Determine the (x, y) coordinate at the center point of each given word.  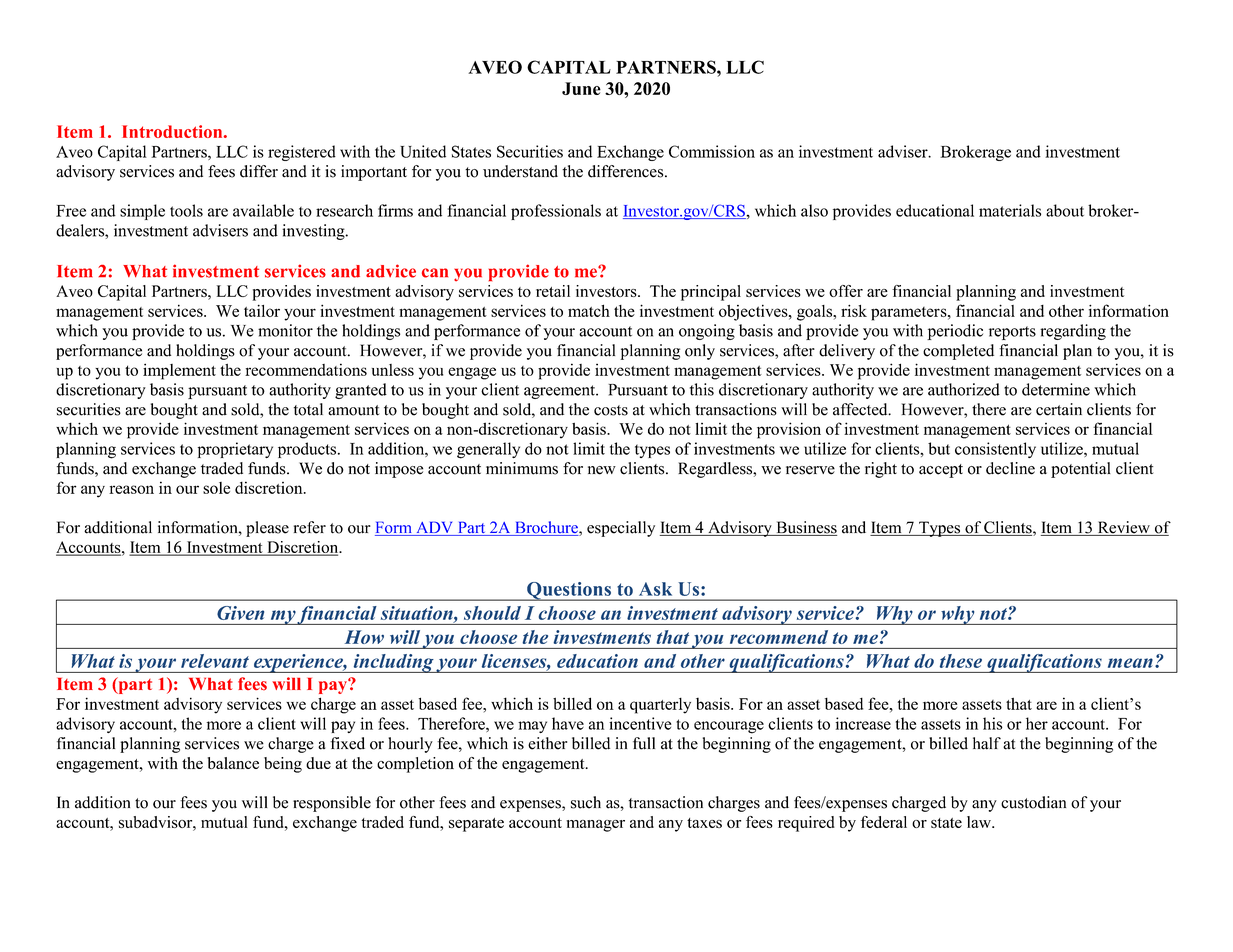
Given (240, 613)
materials (1010, 210)
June (581, 88)
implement (179, 371)
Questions (569, 591)
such (586, 802)
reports (1012, 333)
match (589, 310)
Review (1123, 528)
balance (233, 763)
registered (302, 153)
